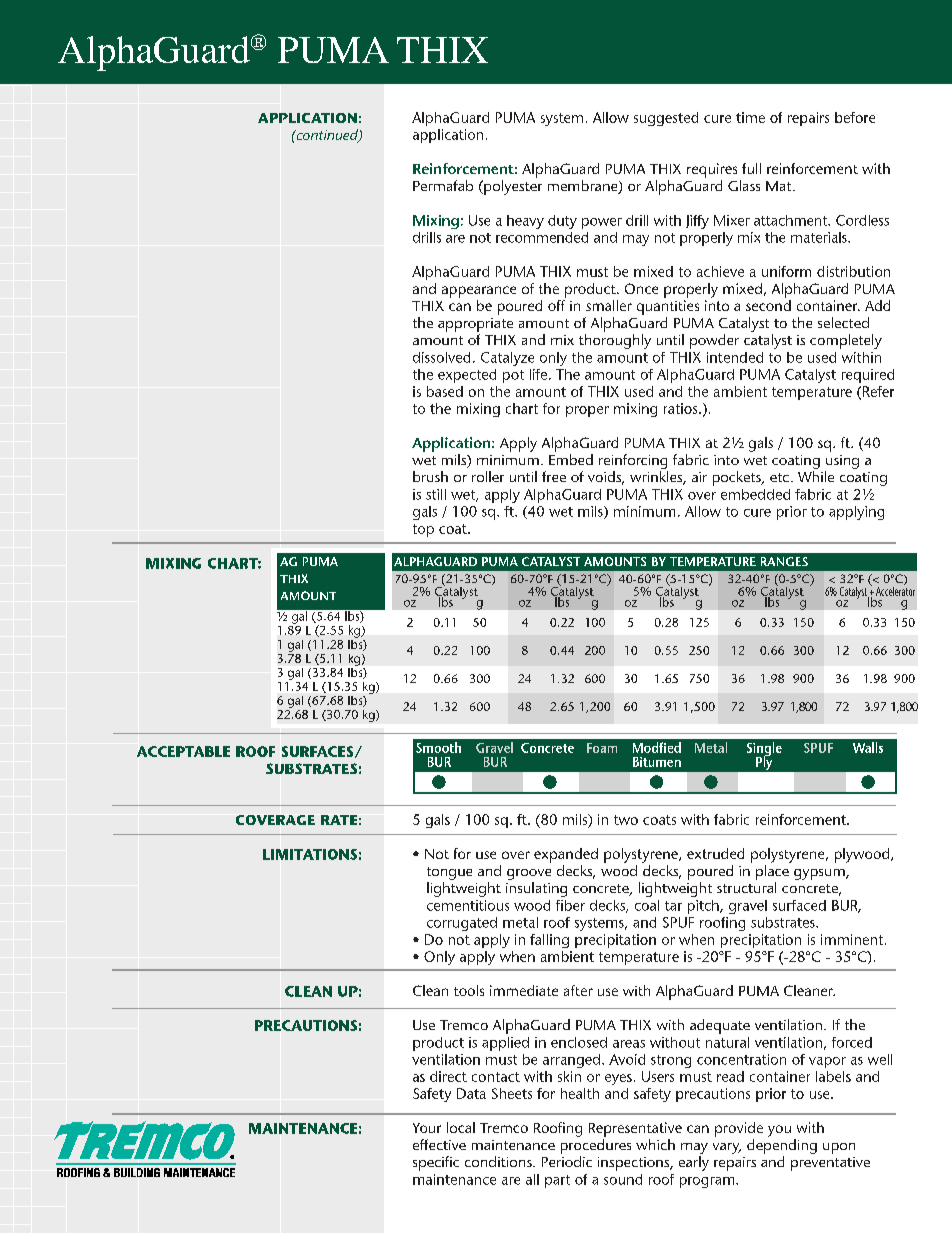  Describe the element at coordinates (525, 222) in the image. I see `heavy` at that location.
